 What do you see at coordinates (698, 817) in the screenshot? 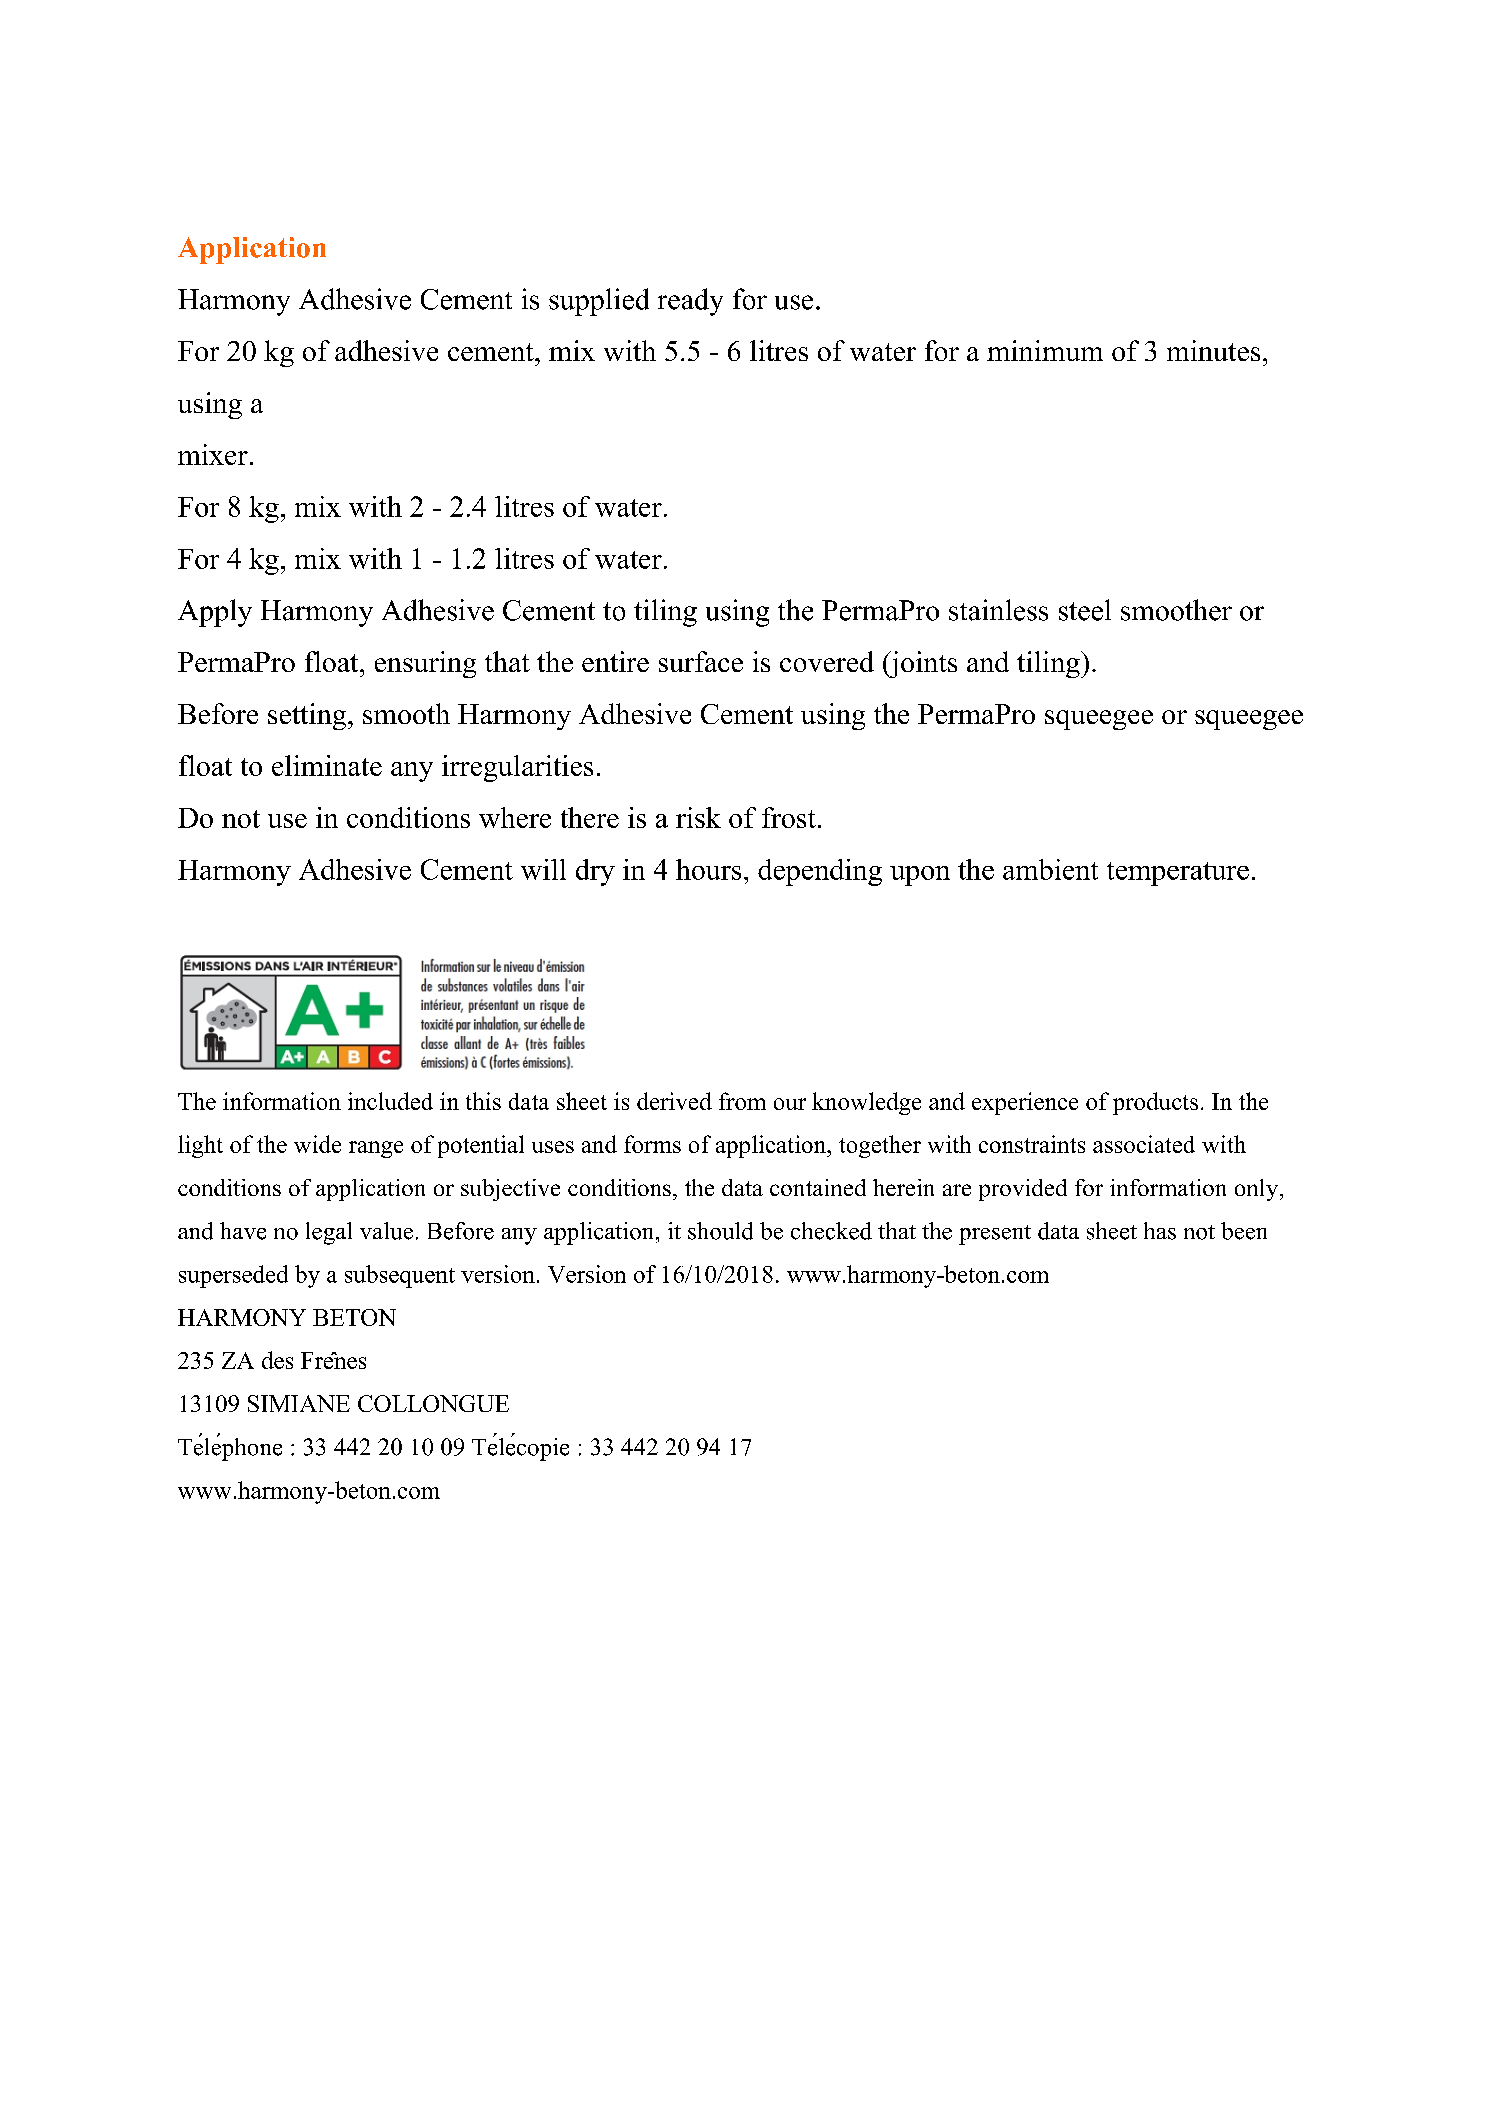
I see `risk` at bounding box center [698, 817].
